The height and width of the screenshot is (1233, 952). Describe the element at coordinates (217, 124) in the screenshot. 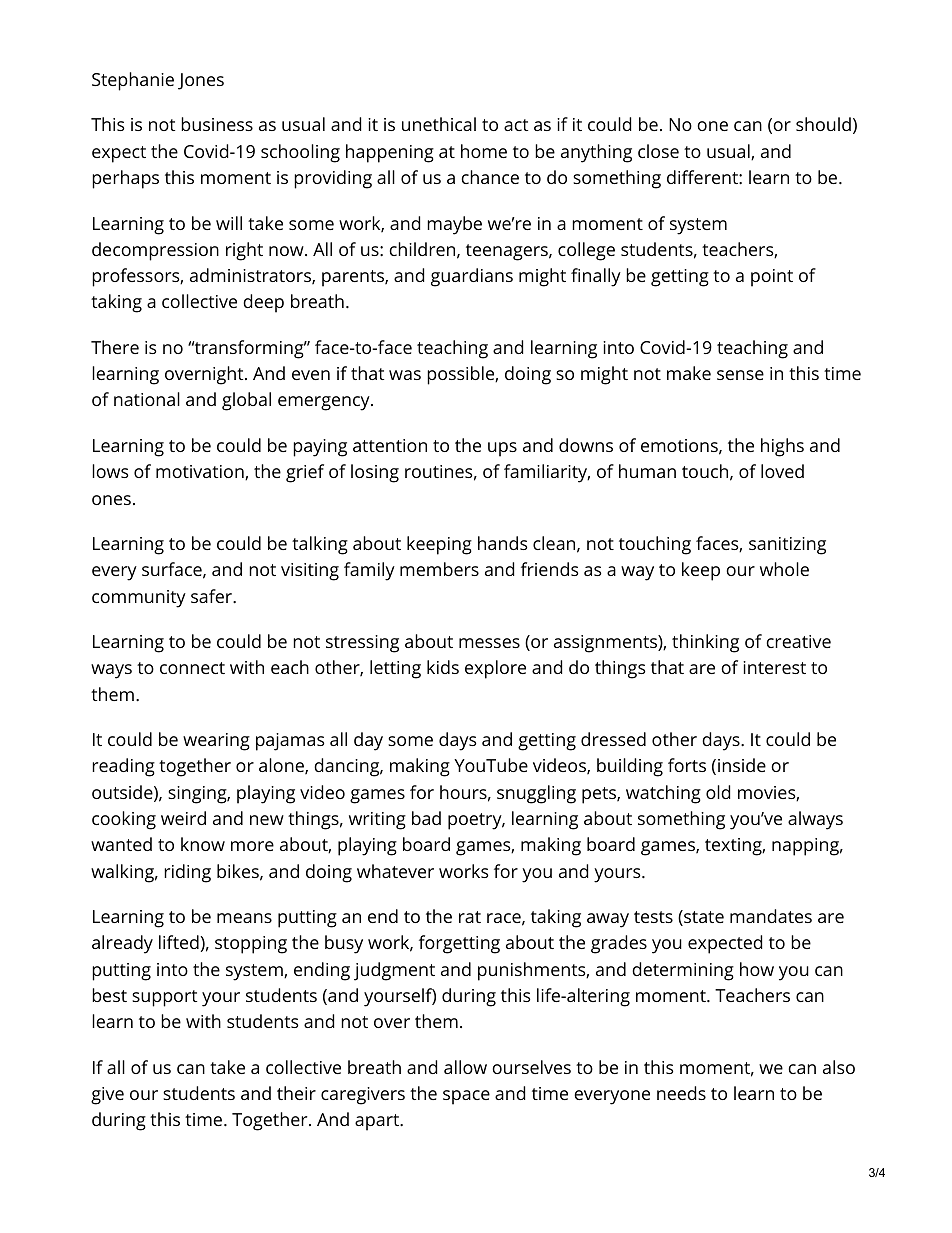

I see `business` at that location.
